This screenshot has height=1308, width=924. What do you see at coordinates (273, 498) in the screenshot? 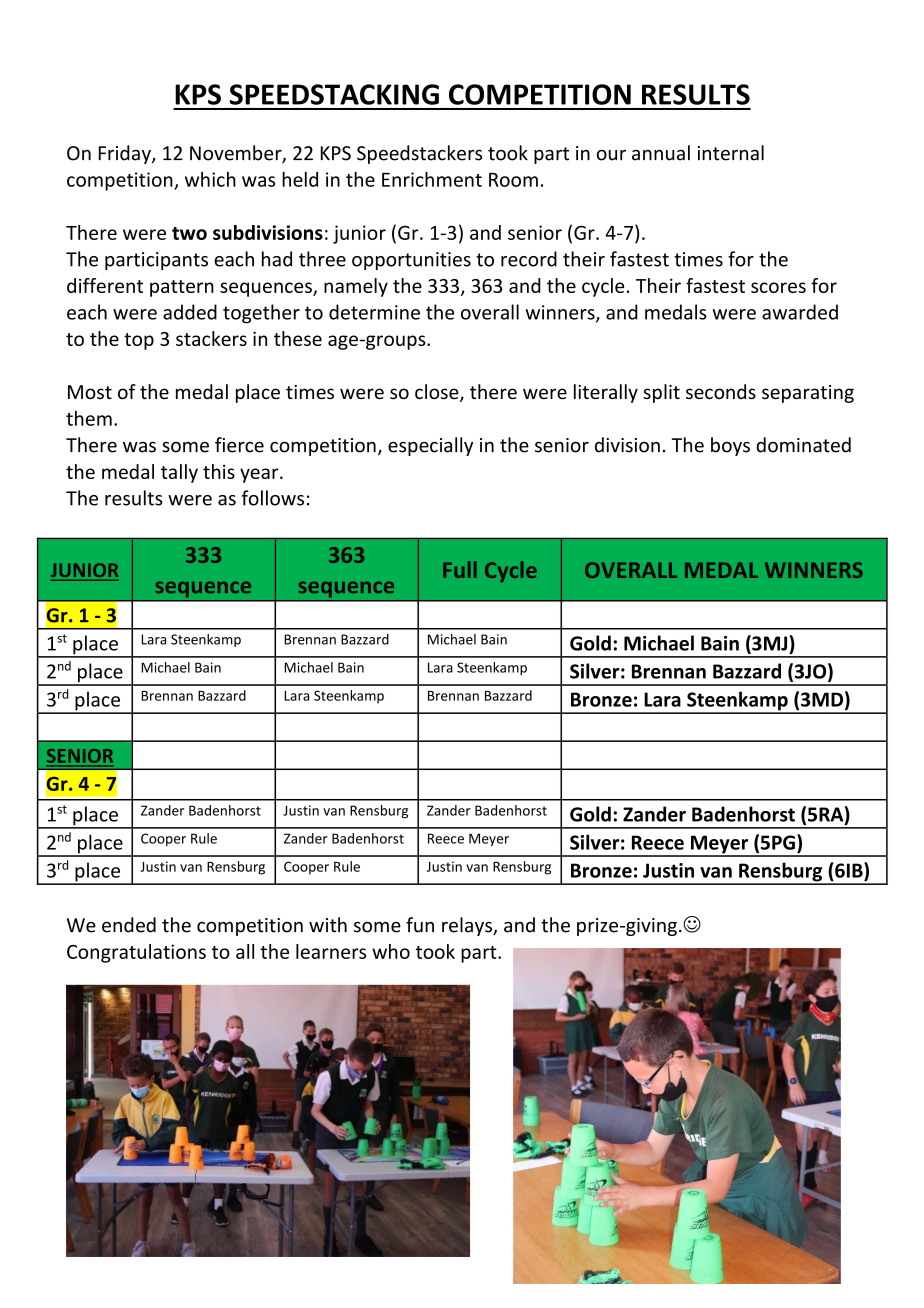
I see `follows` at bounding box center [273, 498].
